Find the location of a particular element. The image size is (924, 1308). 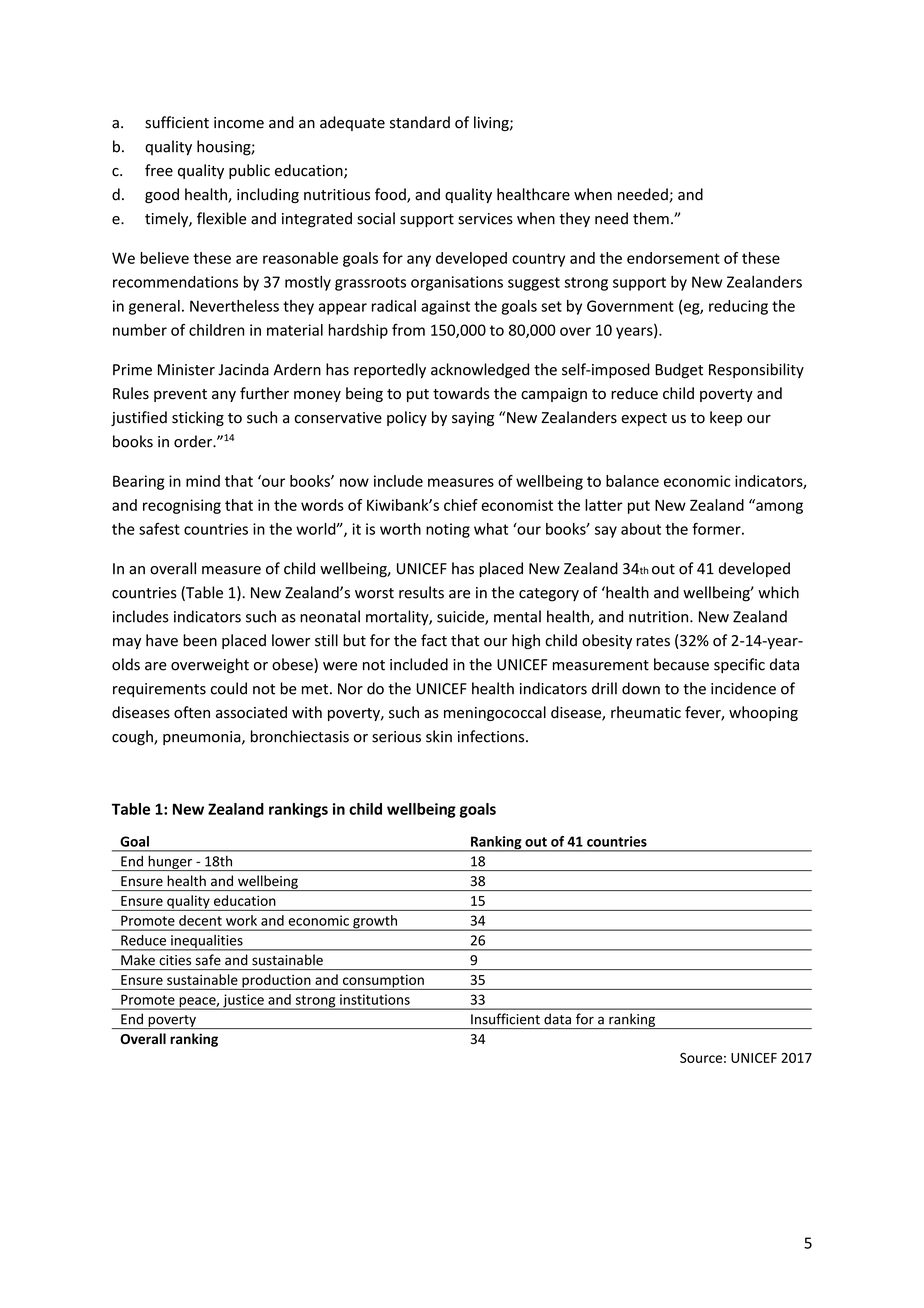

standard is located at coordinates (420, 122).
